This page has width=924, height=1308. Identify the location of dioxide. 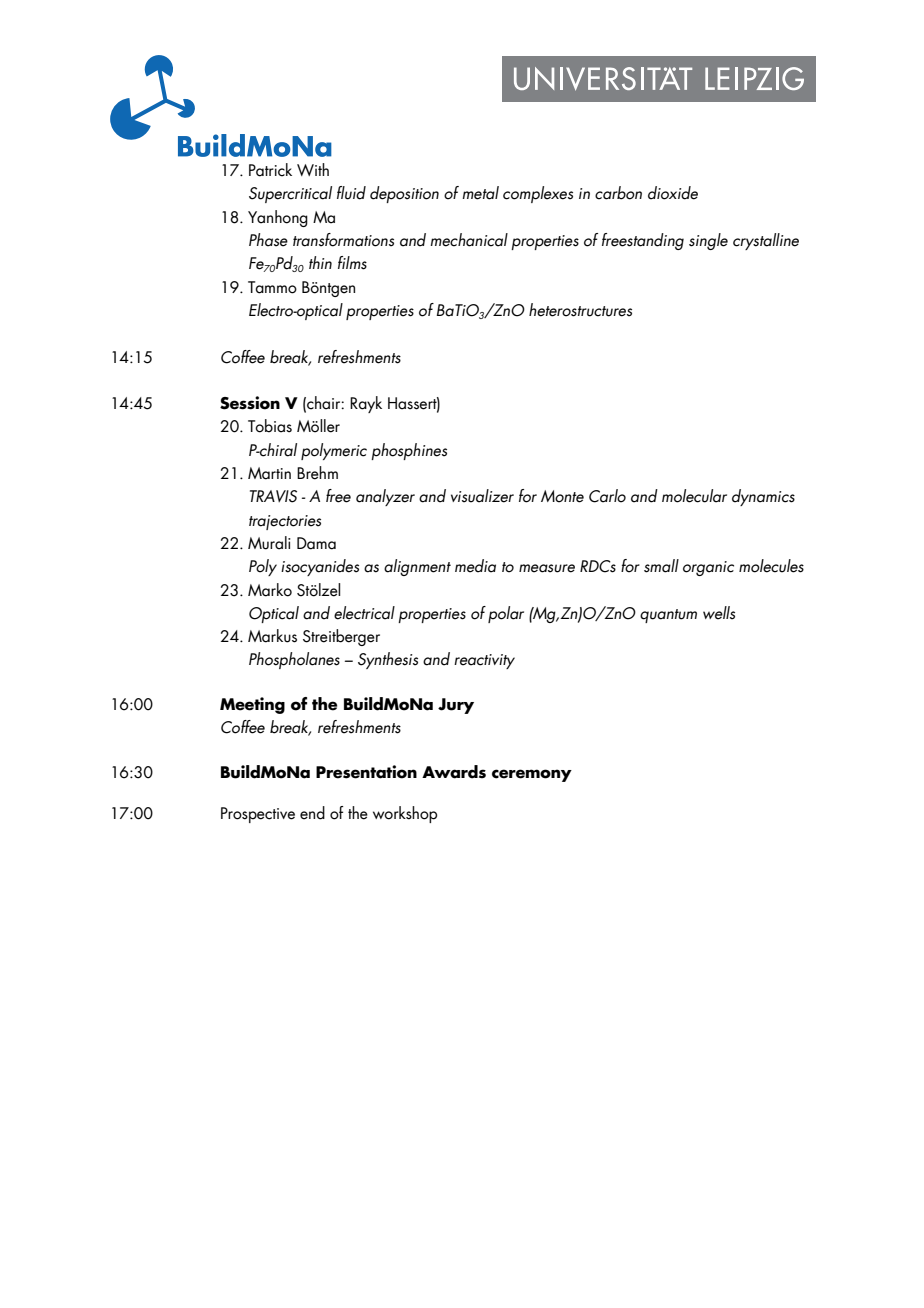
(673, 193).
